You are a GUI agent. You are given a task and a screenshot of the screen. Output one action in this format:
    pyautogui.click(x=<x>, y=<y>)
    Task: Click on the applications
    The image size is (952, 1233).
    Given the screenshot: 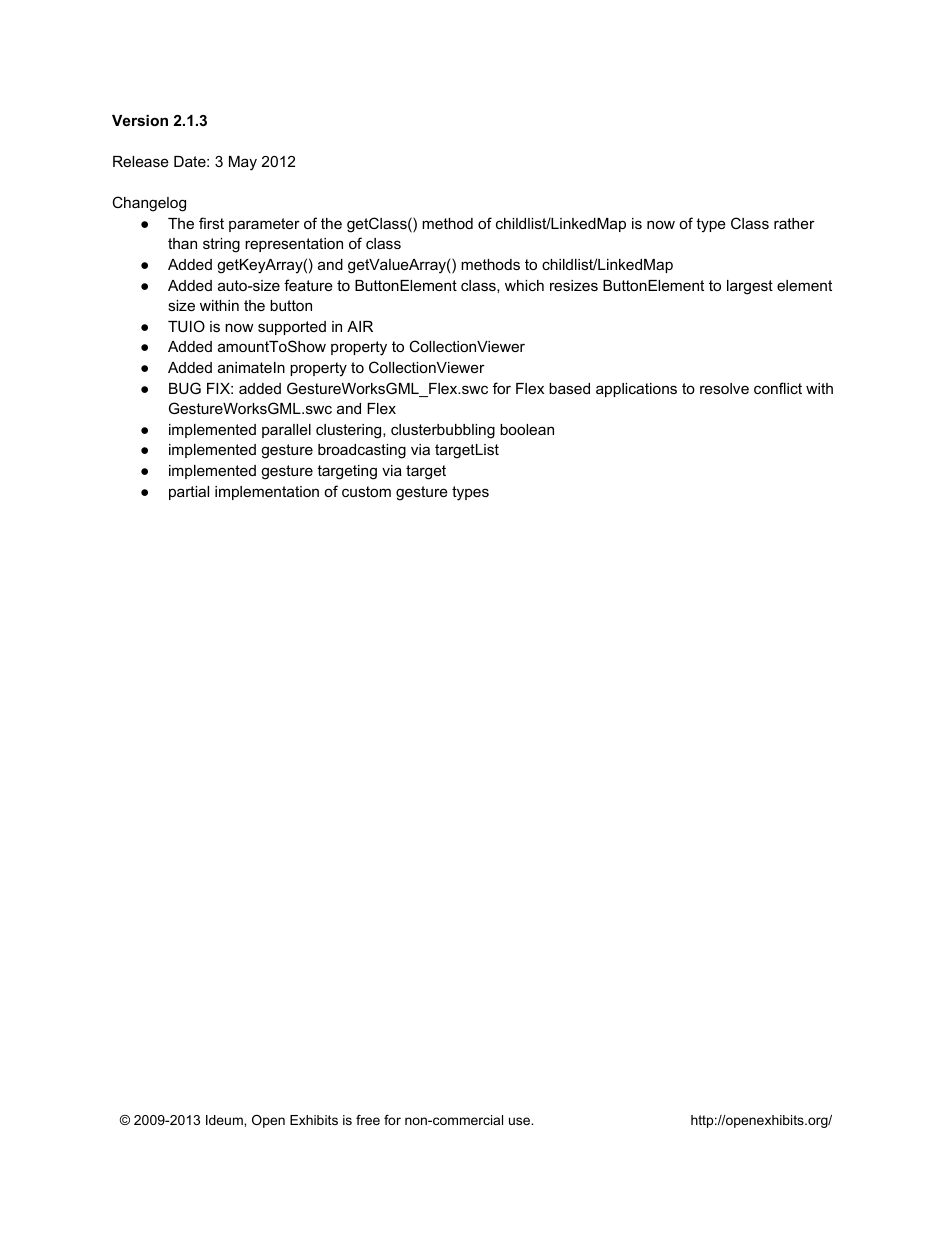 What is the action you would take?
    pyautogui.click(x=636, y=390)
